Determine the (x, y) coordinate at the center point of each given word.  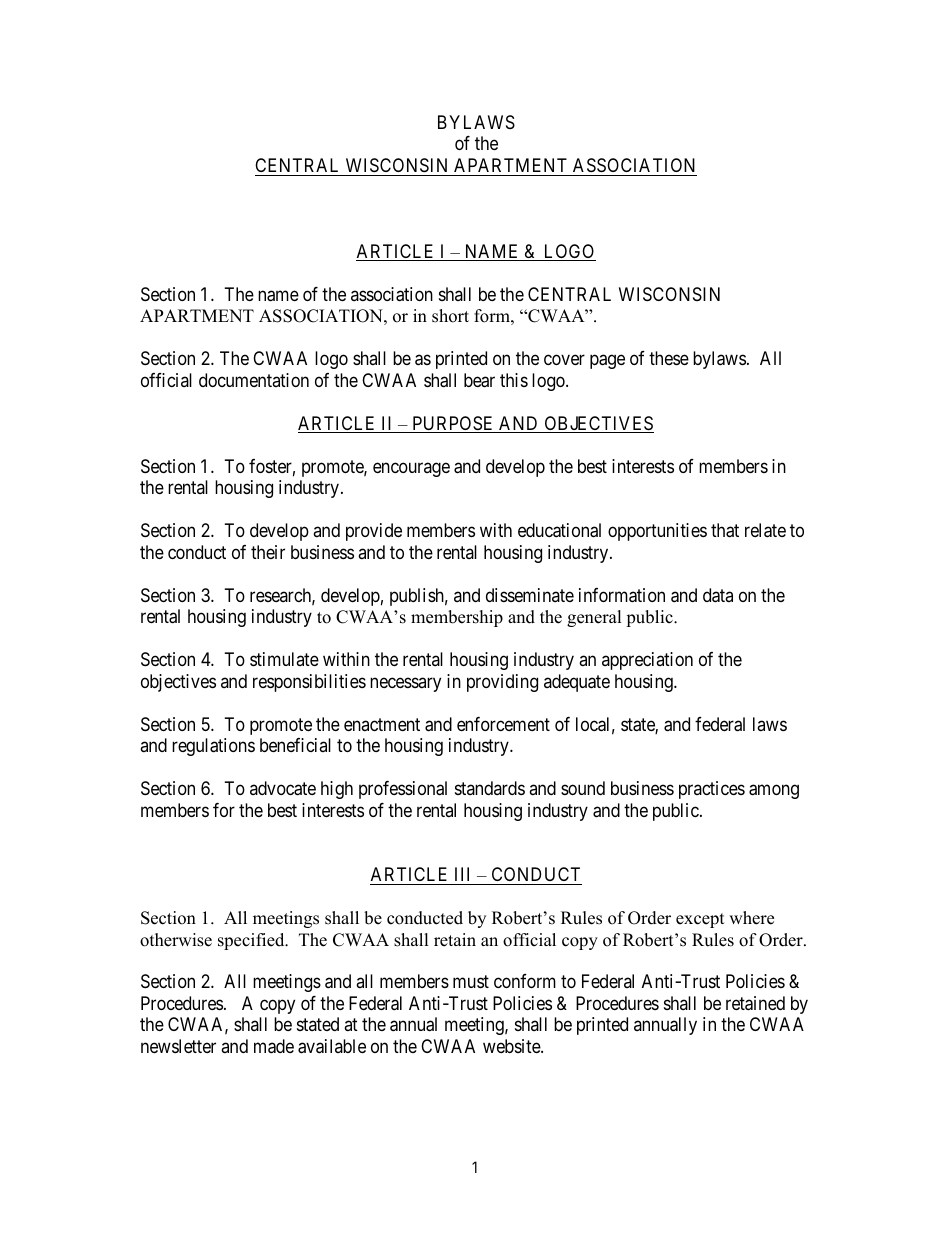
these (669, 358)
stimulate (284, 659)
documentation (254, 380)
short (450, 316)
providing (502, 683)
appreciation (647, 661)
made (274, 1046)
